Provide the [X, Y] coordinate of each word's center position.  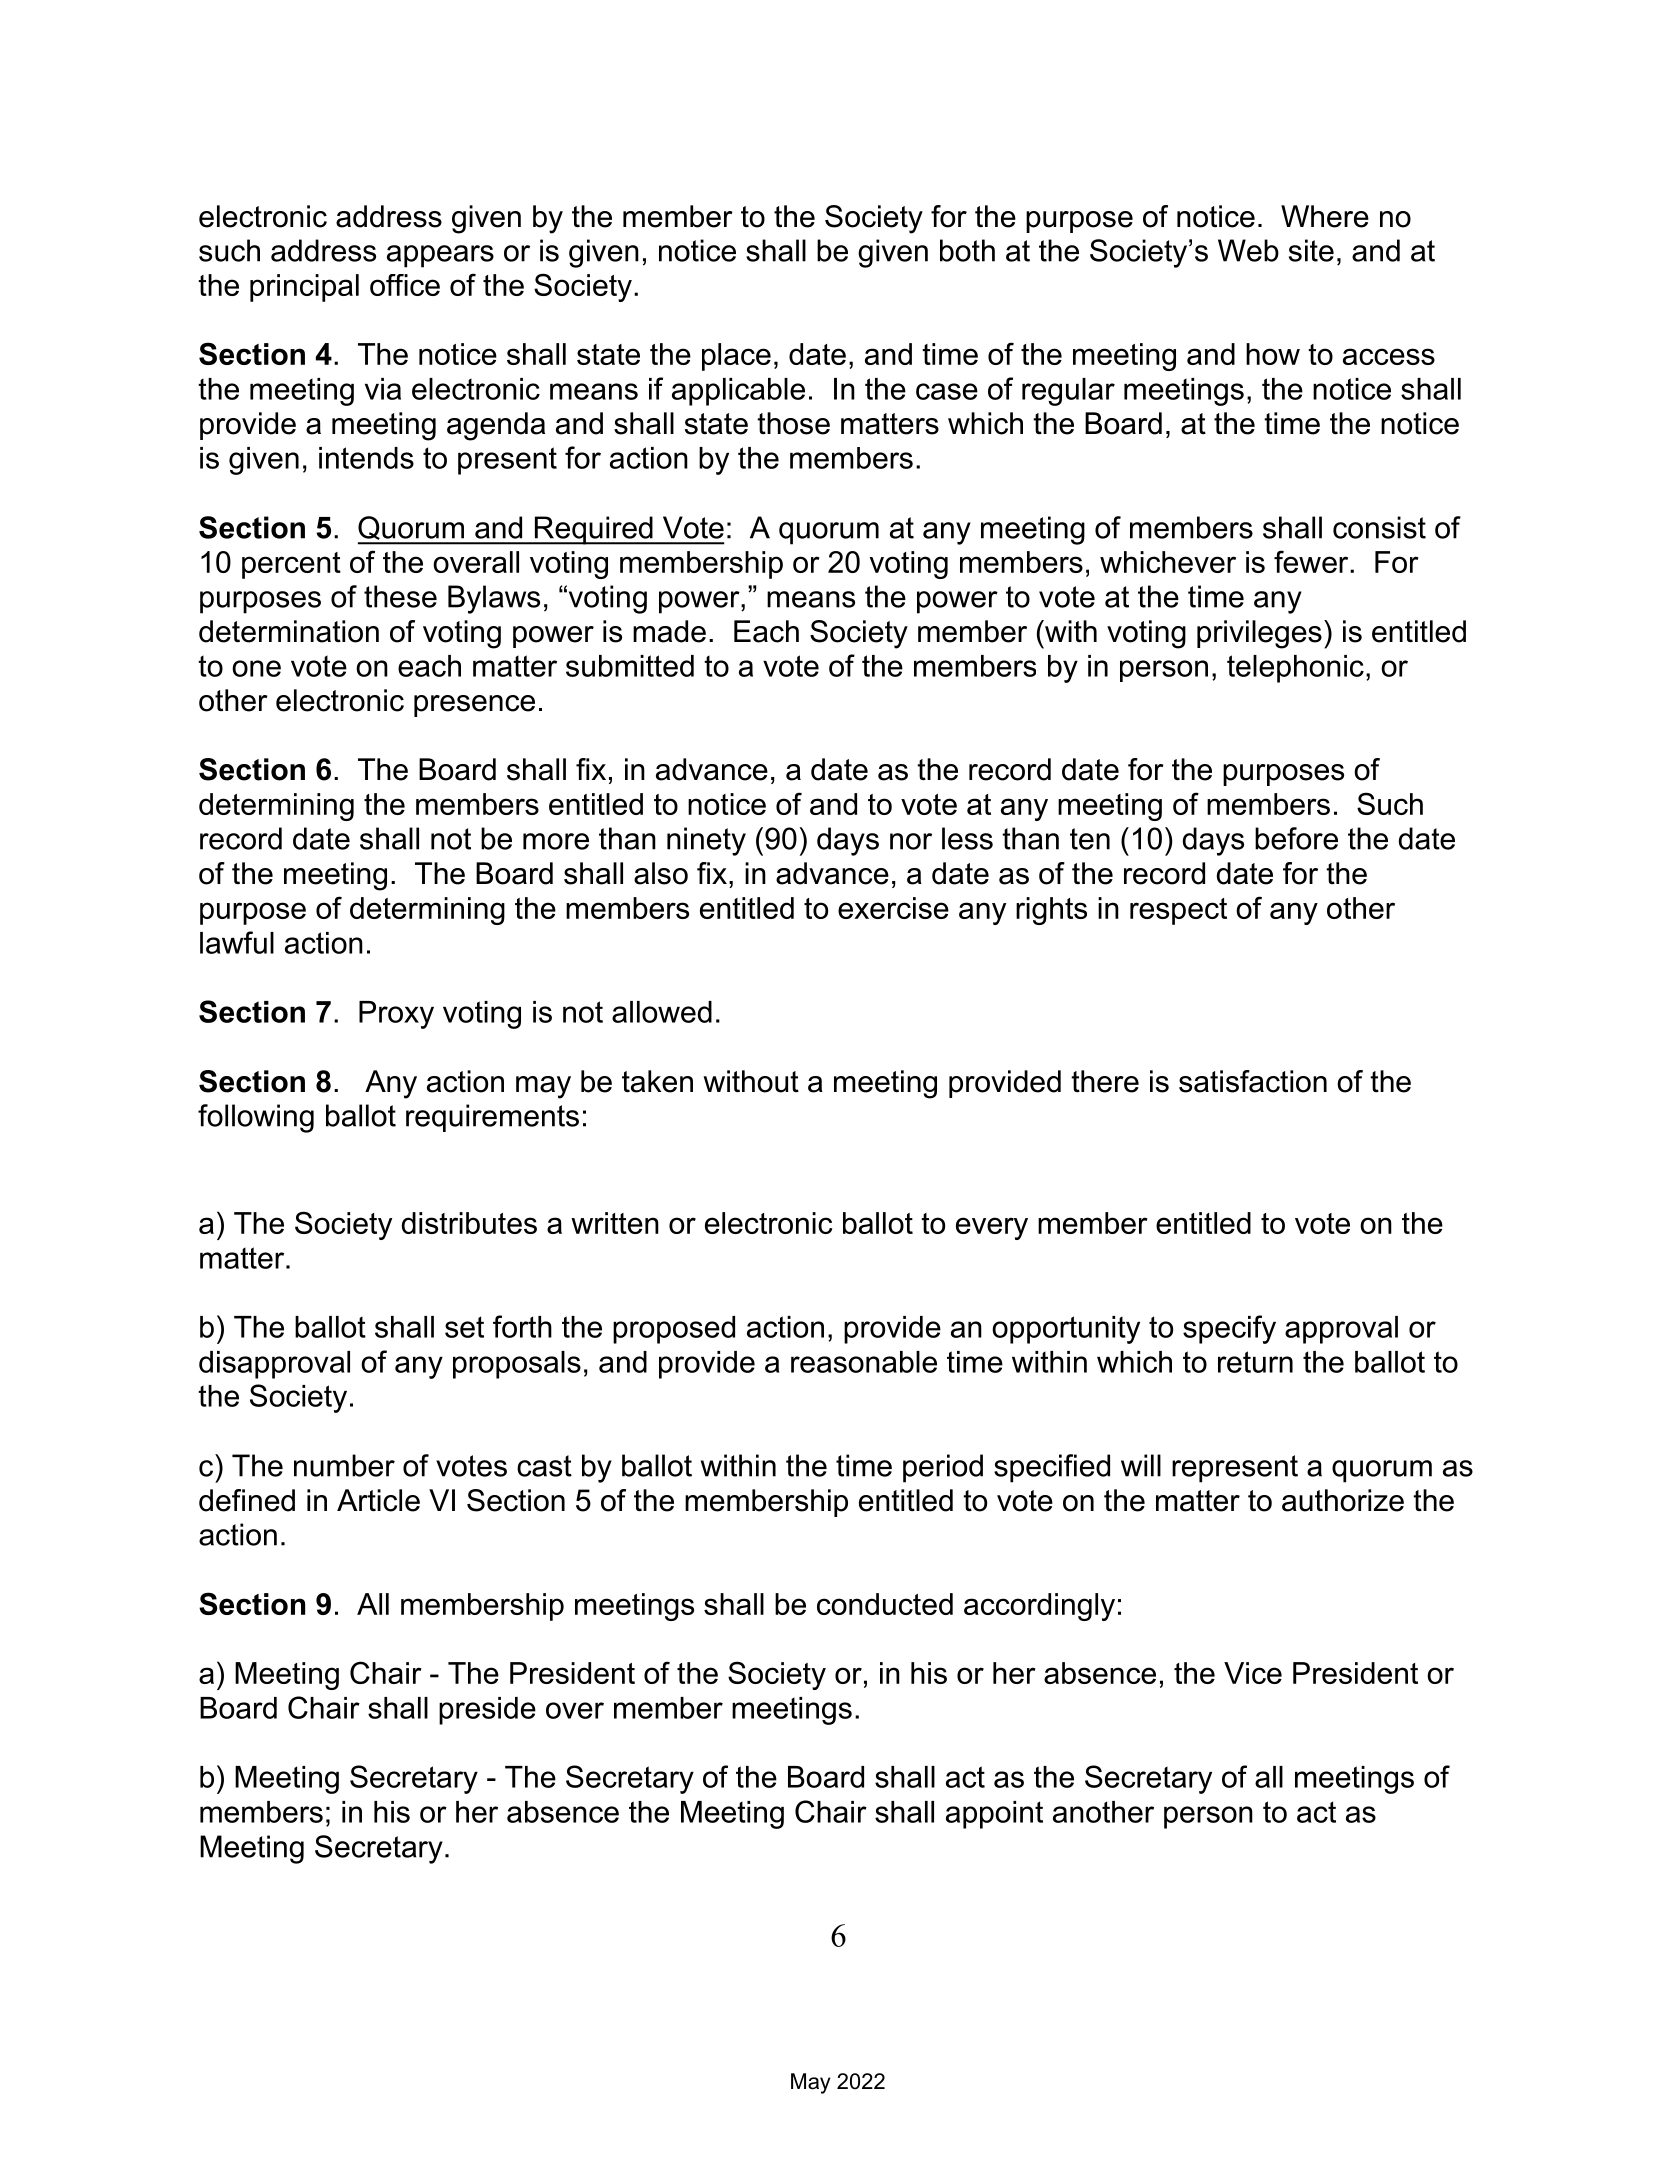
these [400, 596]
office [405, 285]
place [736, 357]
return [1255, 1362]
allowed [662, 1012]
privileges [1259, 634]
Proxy [396, 1015]
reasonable [864, 1362]
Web [1248, 250]
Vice [1253, 1673]
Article [378, 1500]
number [344, 1465]
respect [1178, 911]
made [669, 631]
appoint [994, 1815]
